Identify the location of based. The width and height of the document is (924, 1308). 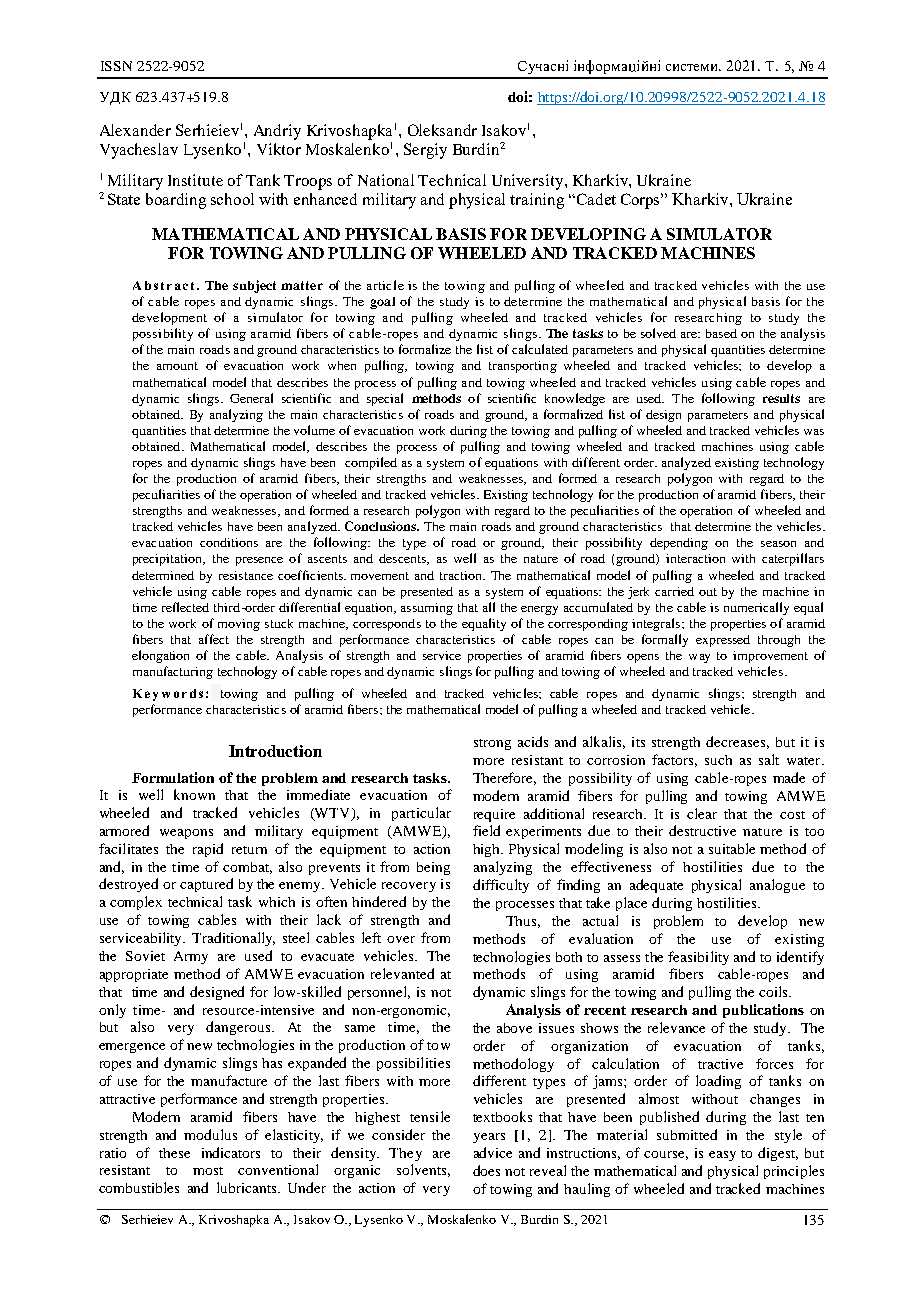
(721, 333).
